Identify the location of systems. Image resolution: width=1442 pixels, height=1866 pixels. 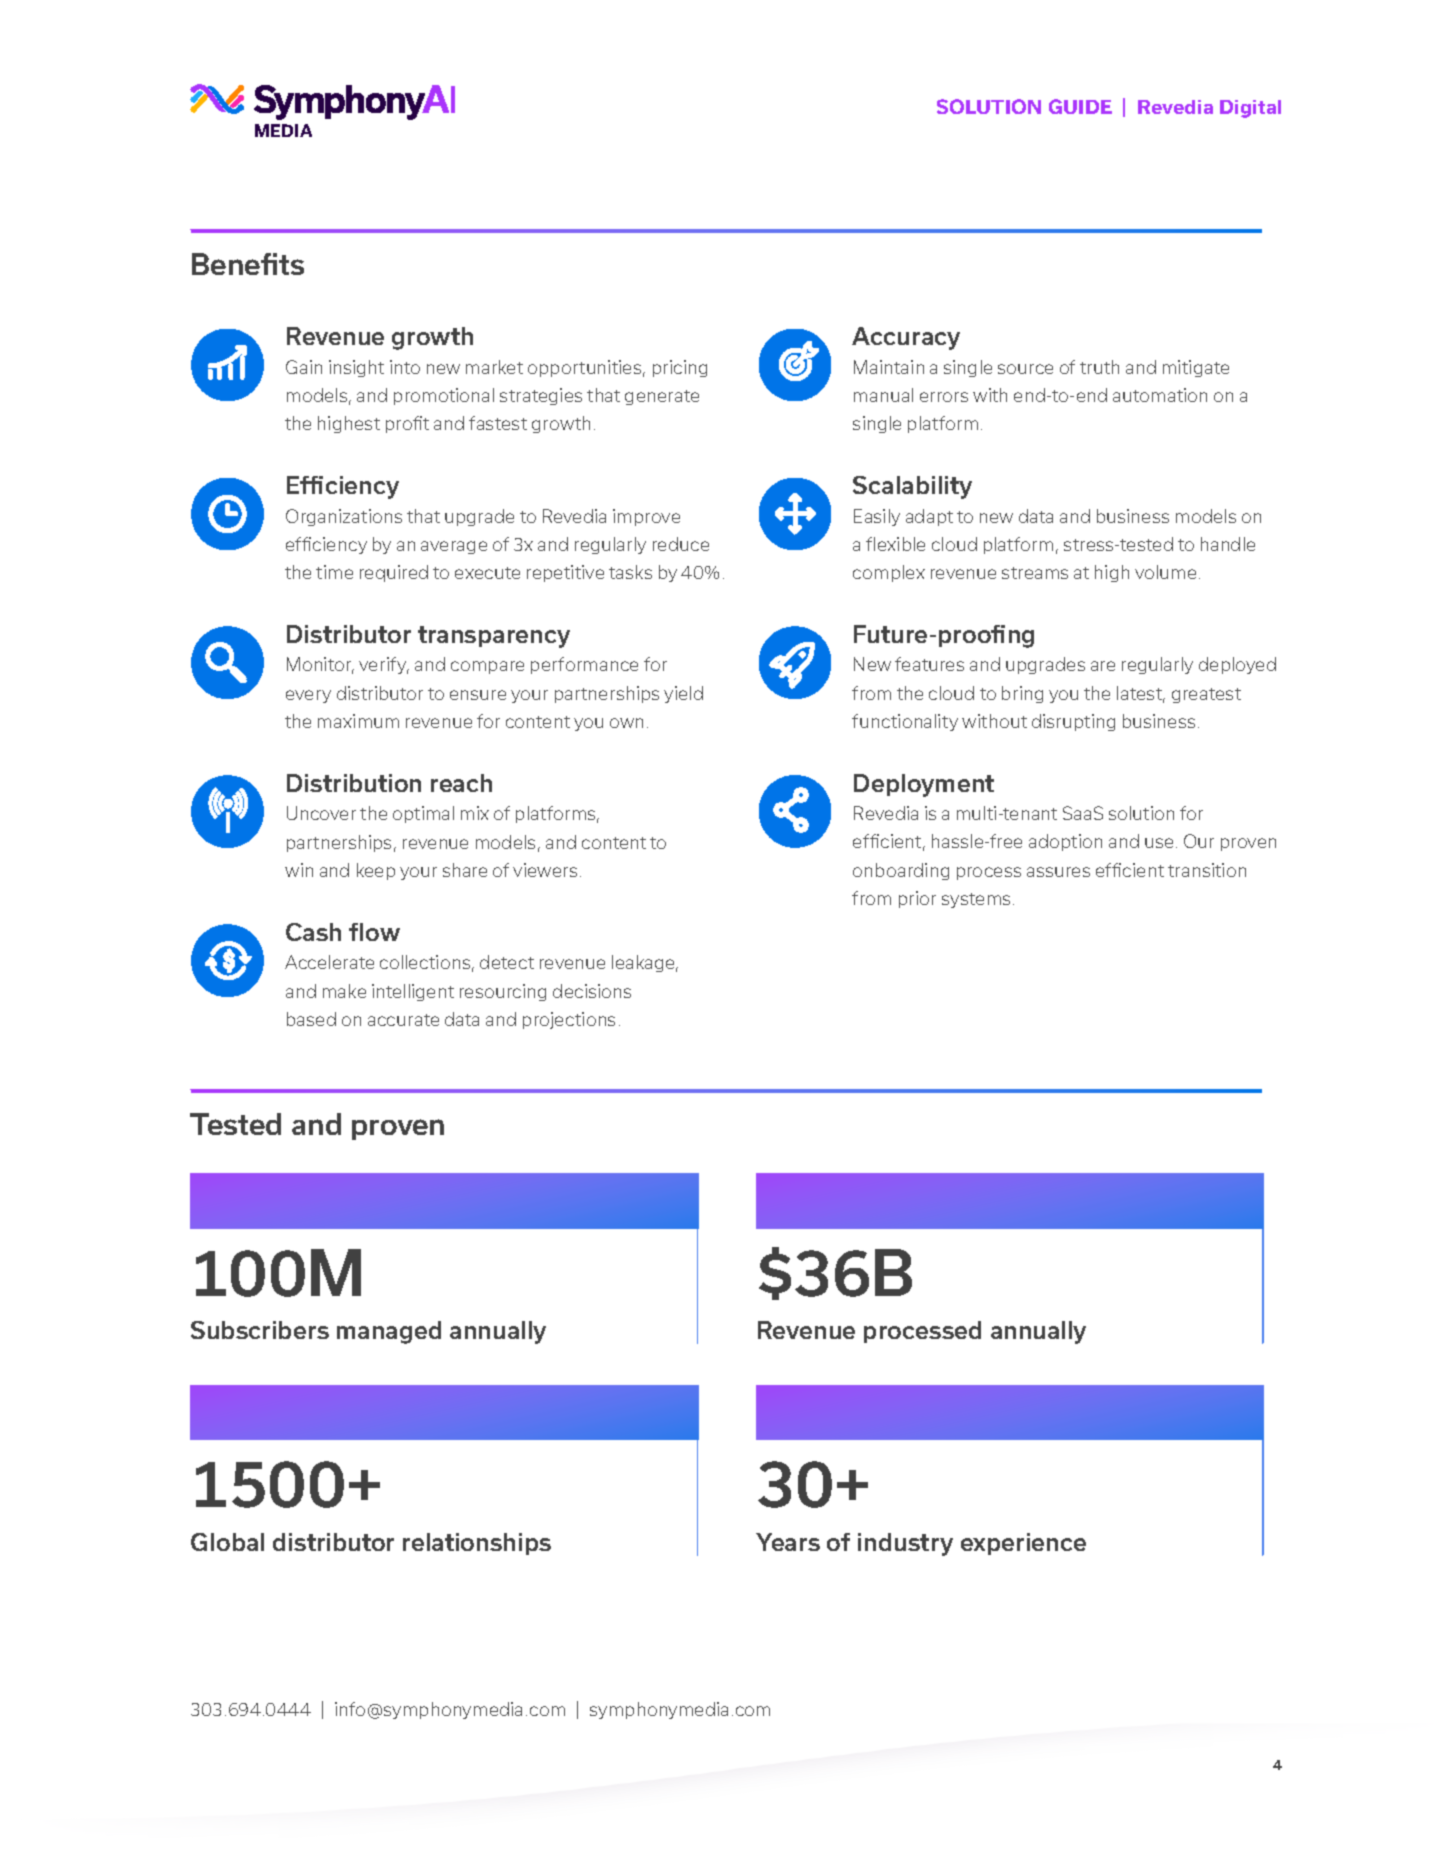
(976, 900).
